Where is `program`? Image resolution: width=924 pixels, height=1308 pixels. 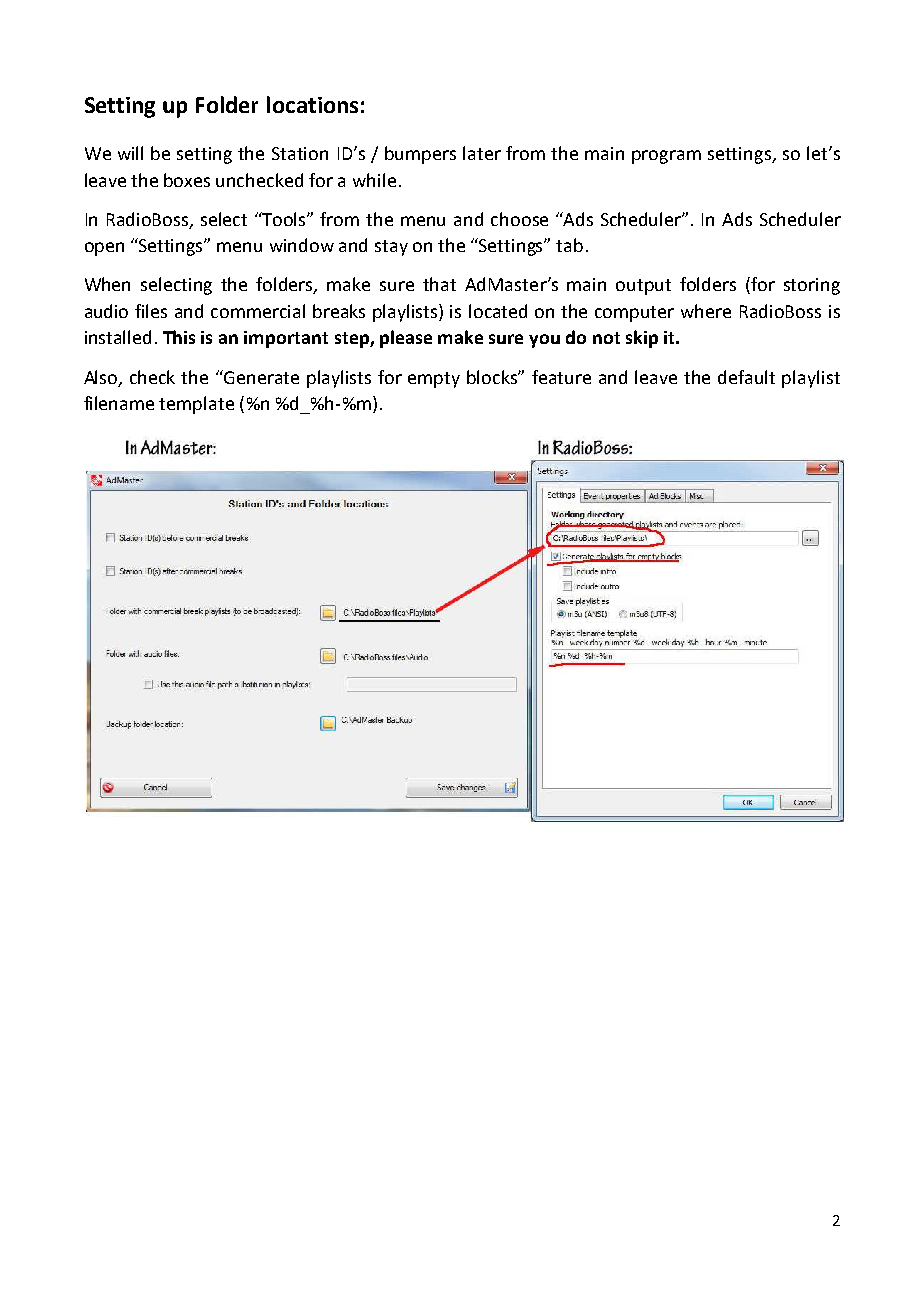 program is located at coordinates (666, 157).
